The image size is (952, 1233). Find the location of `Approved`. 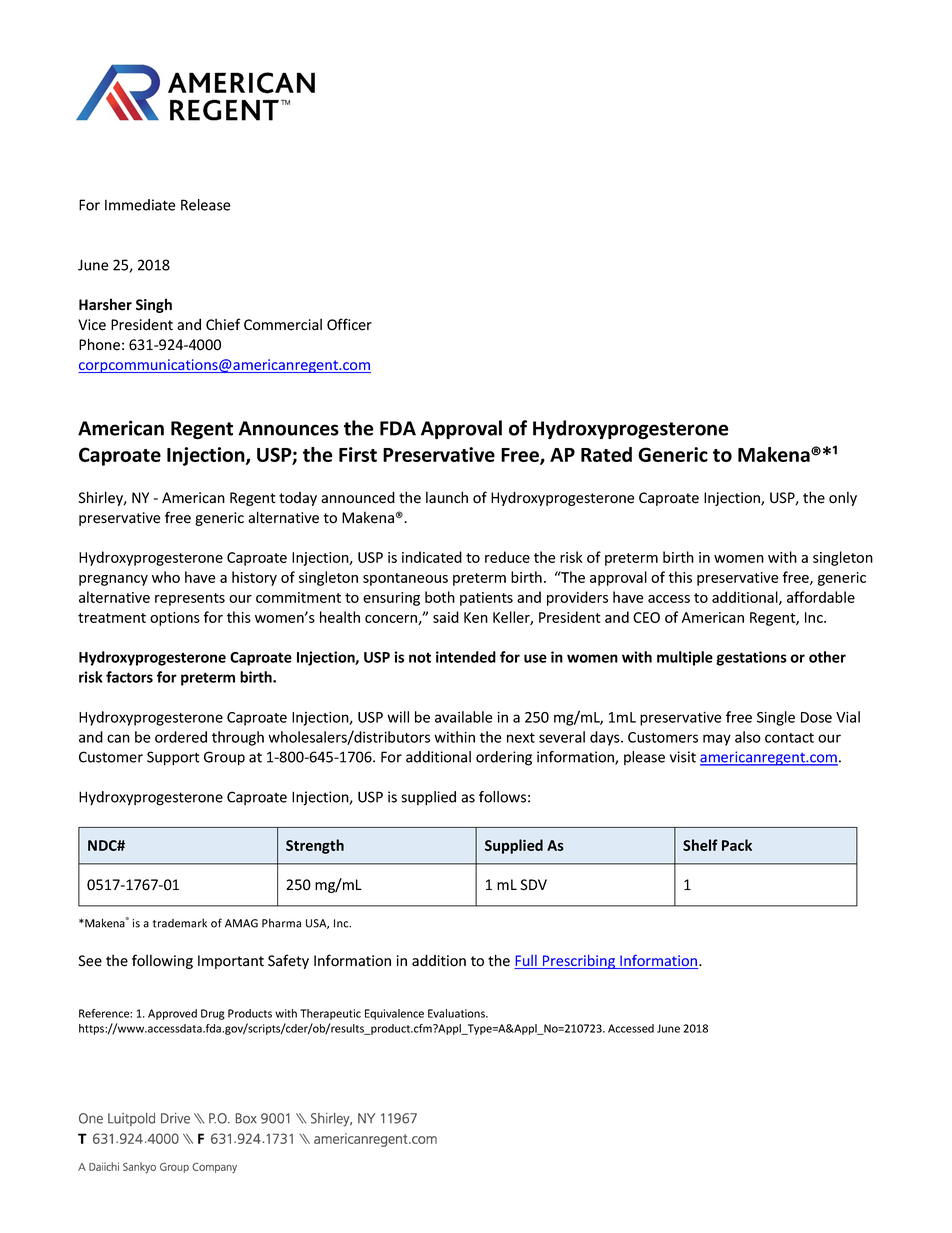

Approved is located at coordinates (172, 1014).
